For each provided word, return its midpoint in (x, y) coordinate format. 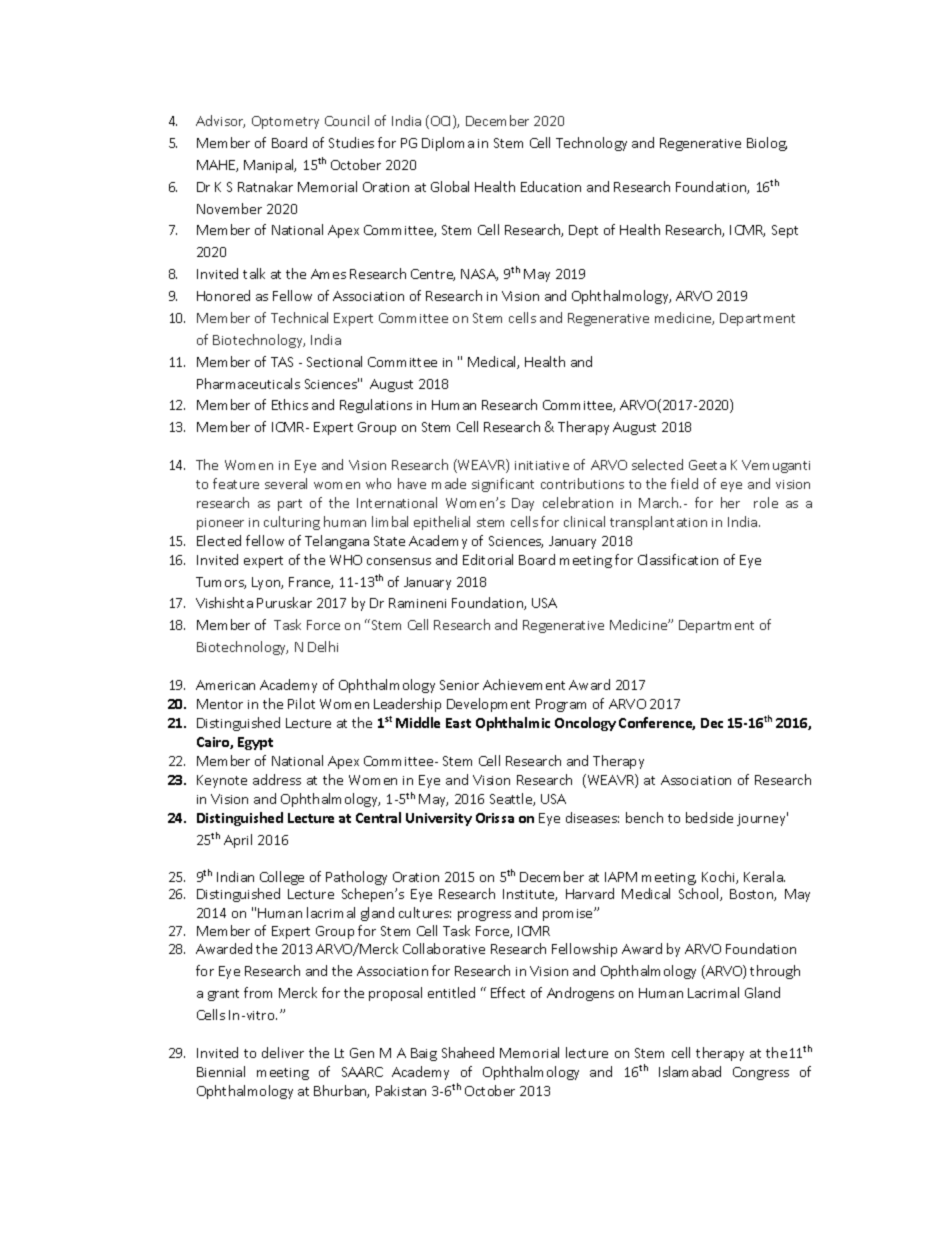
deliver (283, 1052)
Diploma (448, 144)
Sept (785, 231)
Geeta (707, 465)
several (286, 483)
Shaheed (468, 1052)
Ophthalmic (513, 724)
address (277, 779)
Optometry (285, 122)
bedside (709, 817)
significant (503, 485)
